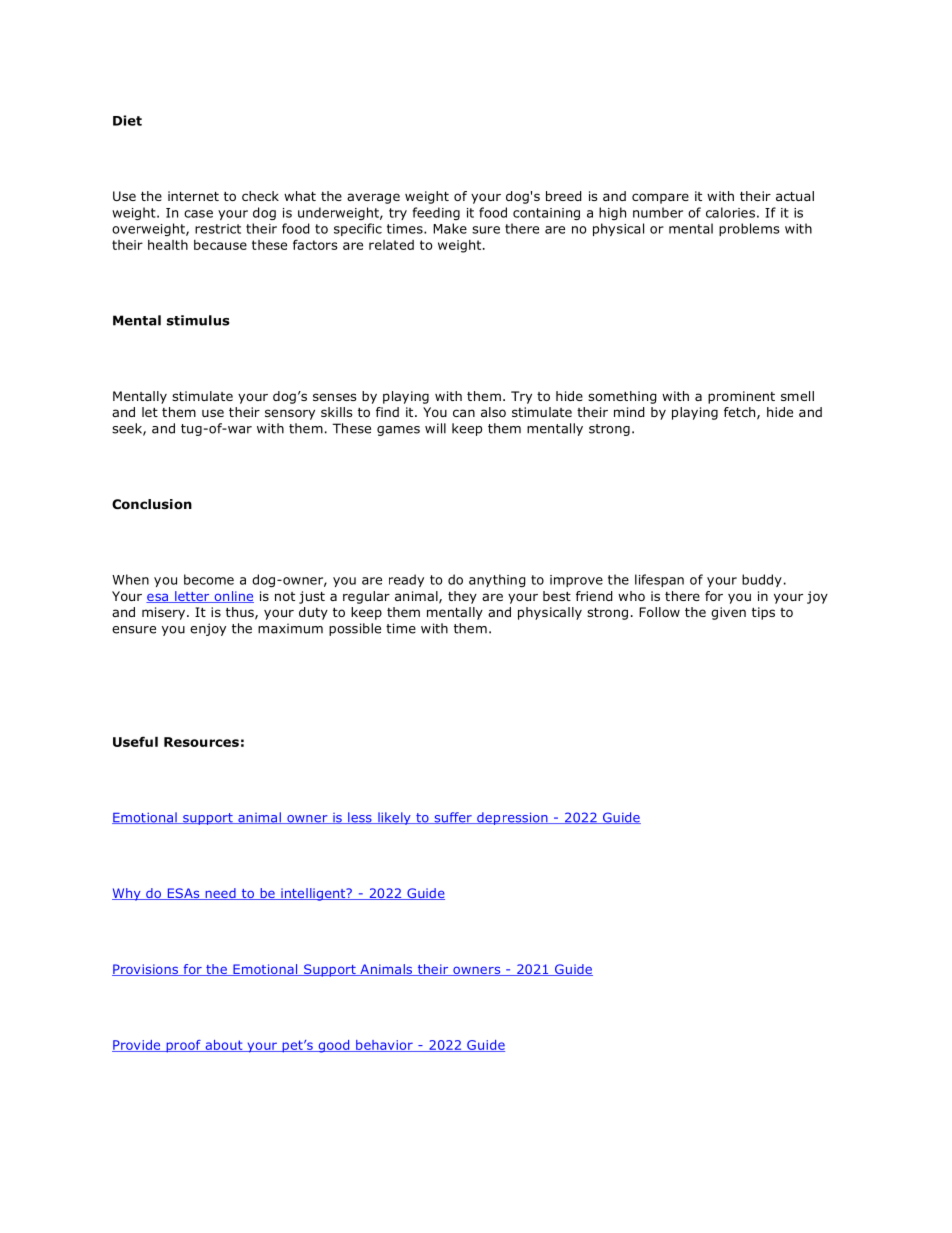 This screenshot has height=1233, width=952. I want to click on compare, so click(660, 198).
